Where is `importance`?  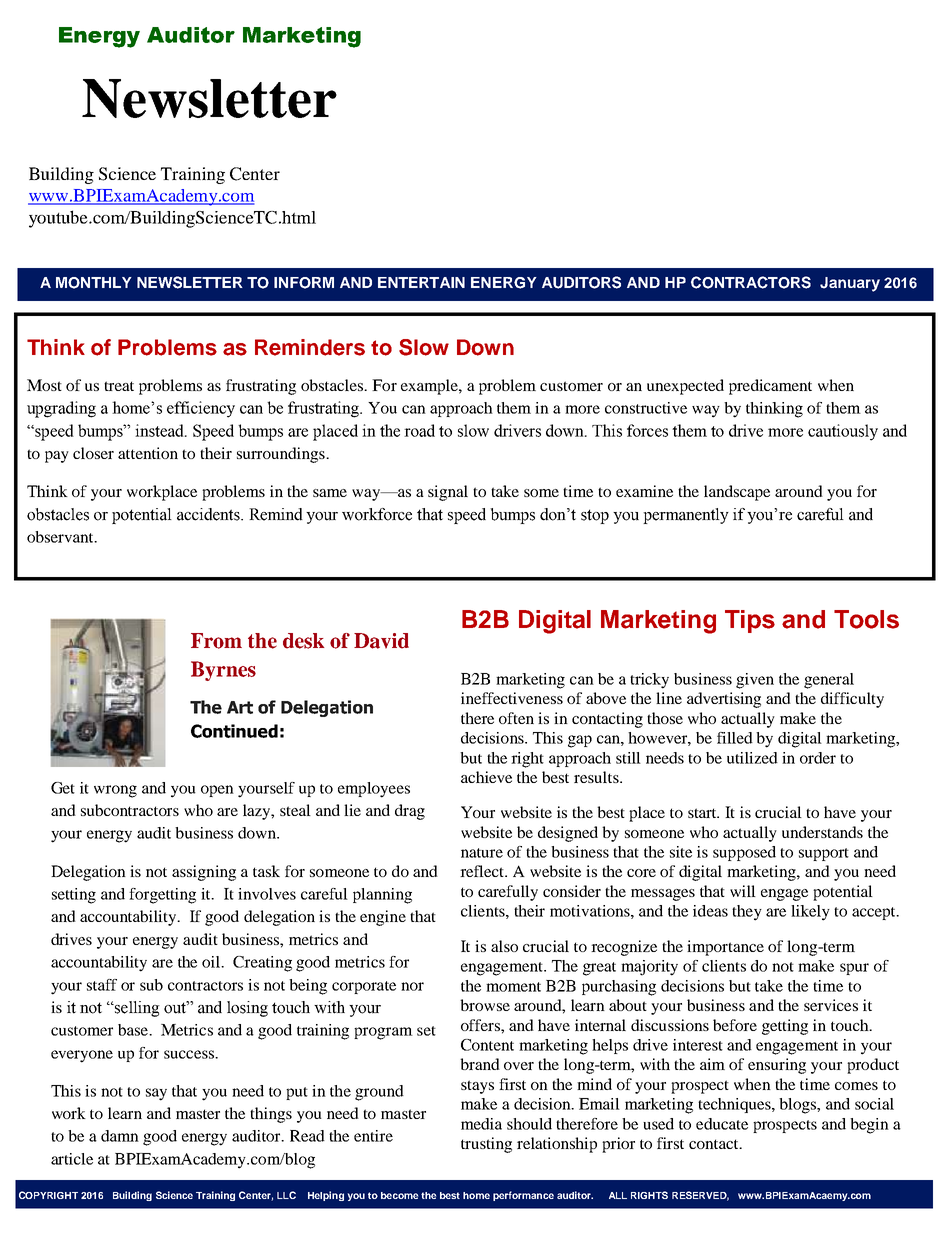 importance is located at coordinates (725, 948).
